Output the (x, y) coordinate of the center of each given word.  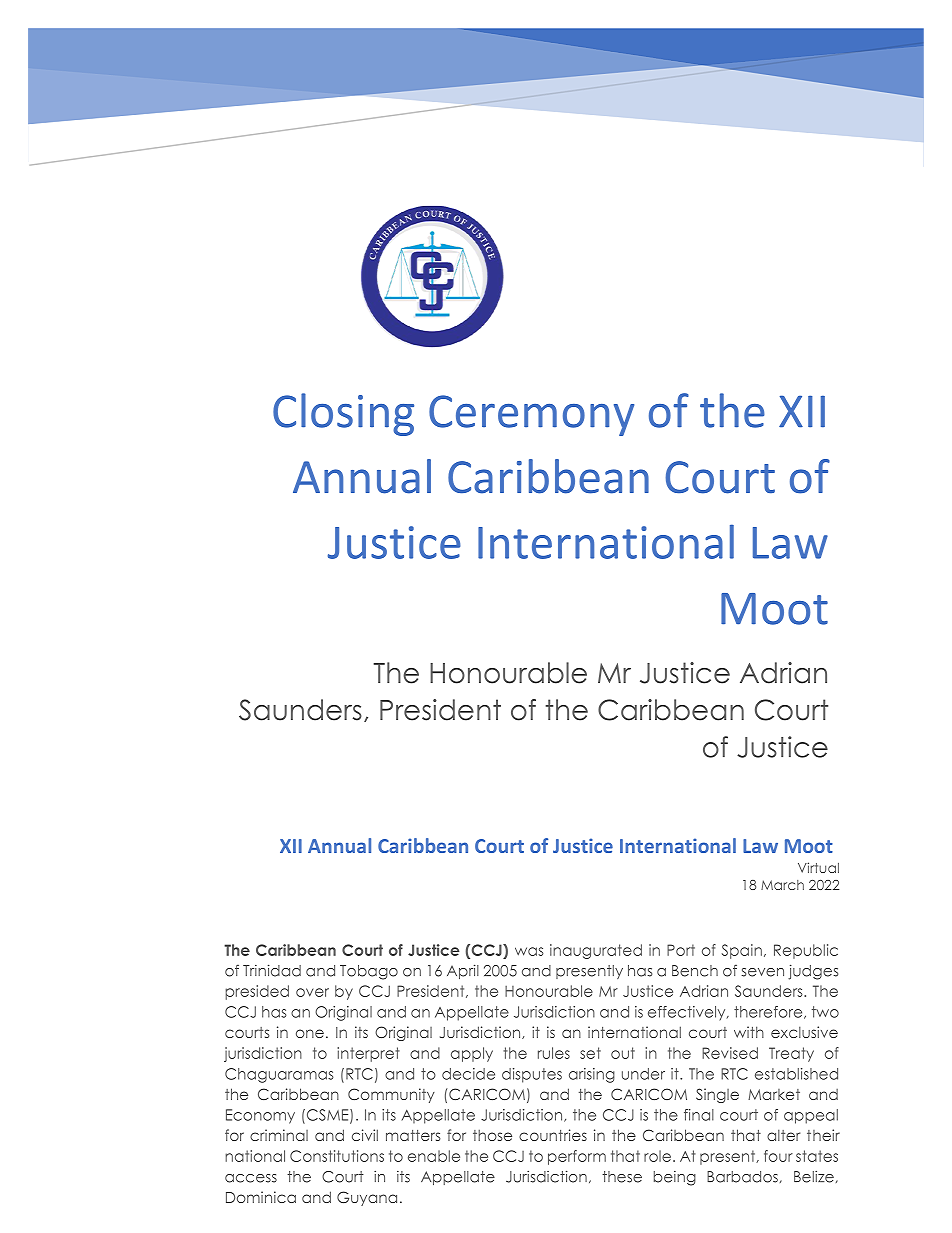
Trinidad (272, 970)
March (782, 885)
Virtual (818, 867)
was (529, 951)
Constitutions (337, 1156)
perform (577, 1157)
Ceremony (531, 415)
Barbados (742, 1177)
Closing (343, 414)
